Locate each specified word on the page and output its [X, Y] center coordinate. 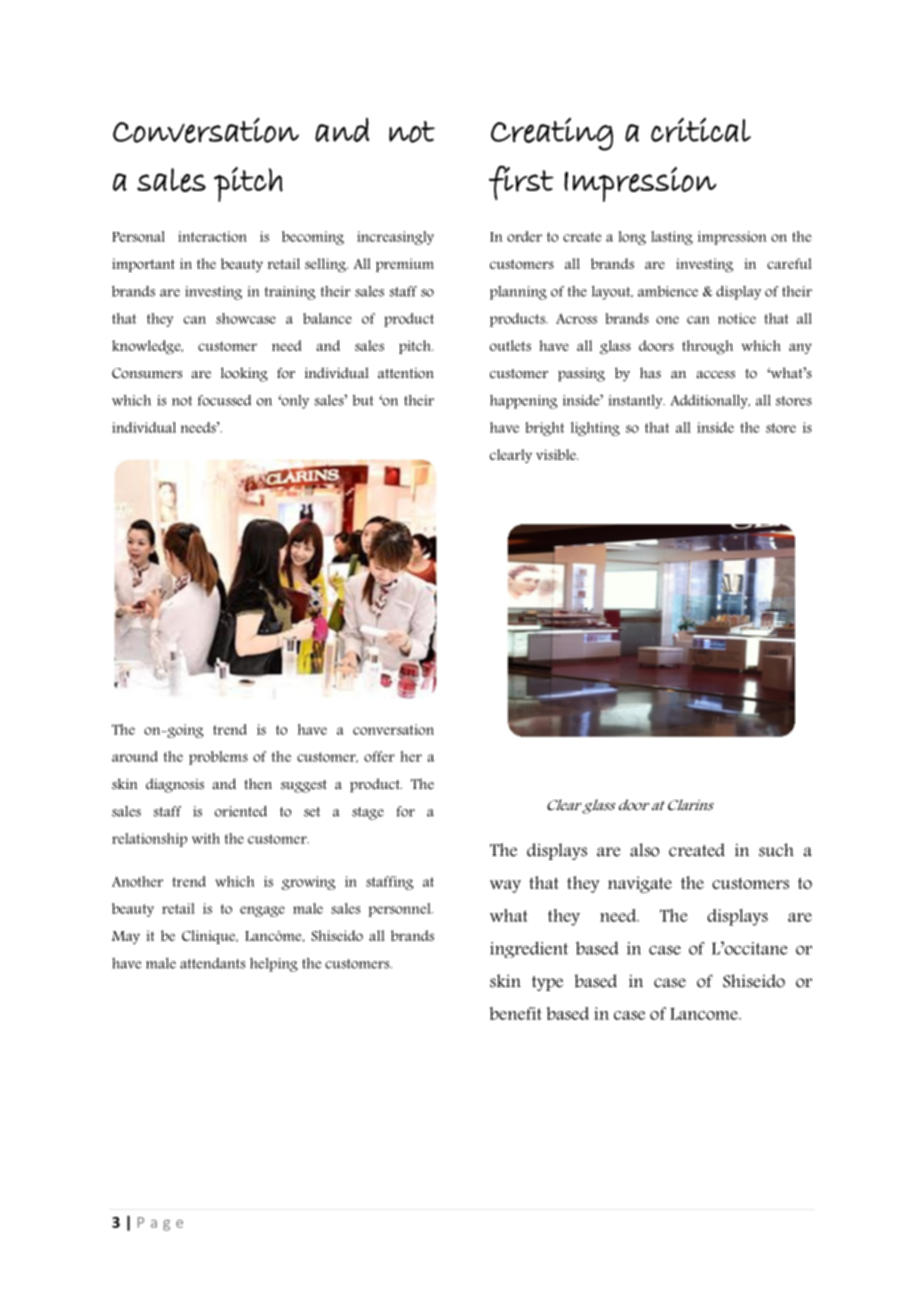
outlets [510, 345]
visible [557, 454]
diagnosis [175, 785]
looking [244, 374]
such [776, 850]
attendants [212, 963]
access [715, 375]
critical [701, 129]
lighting [595, 429]
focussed [224, 400]
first [521, 182]
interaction [212, 236]
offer [379, 756]
